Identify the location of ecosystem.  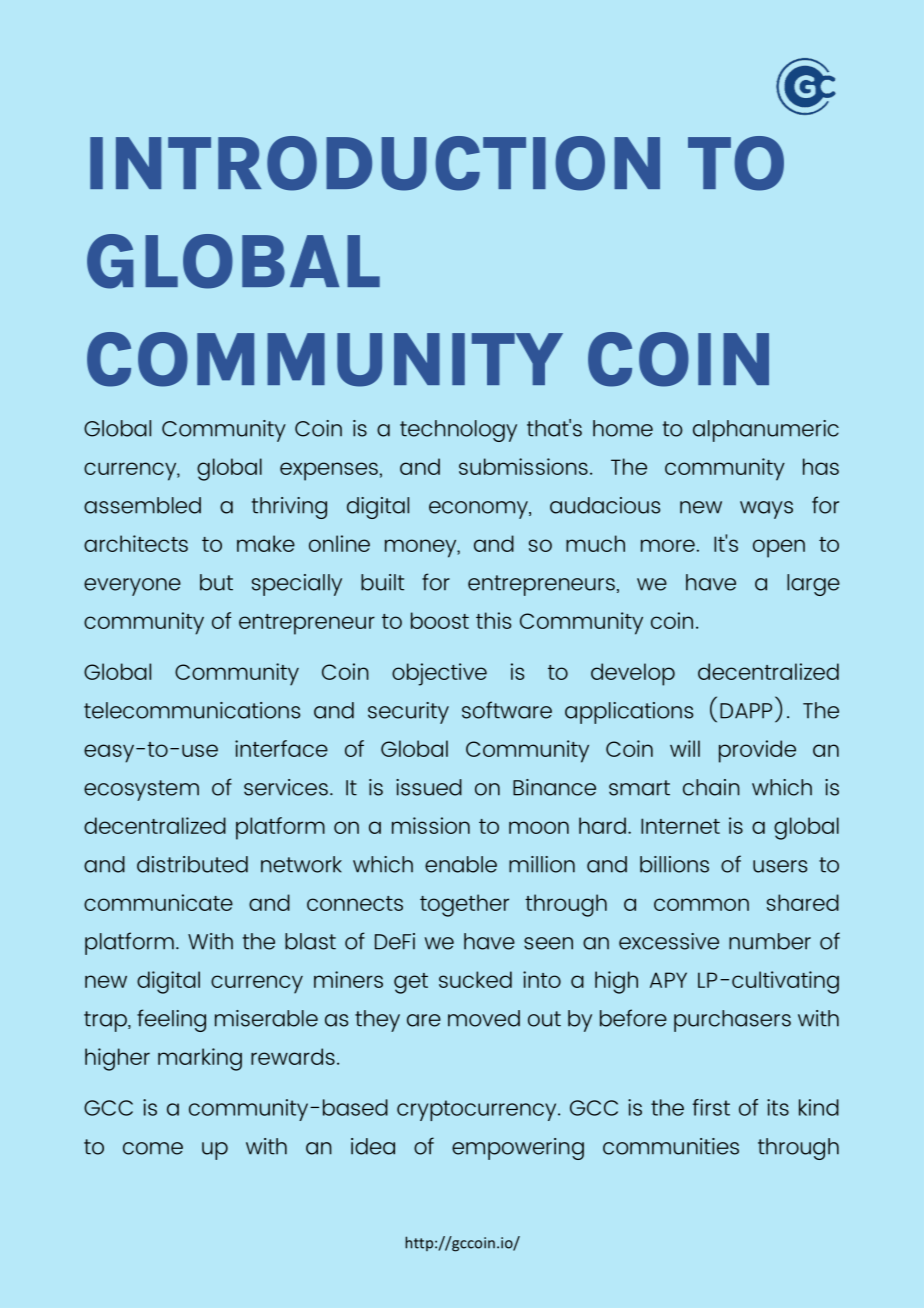
(141, 790).
